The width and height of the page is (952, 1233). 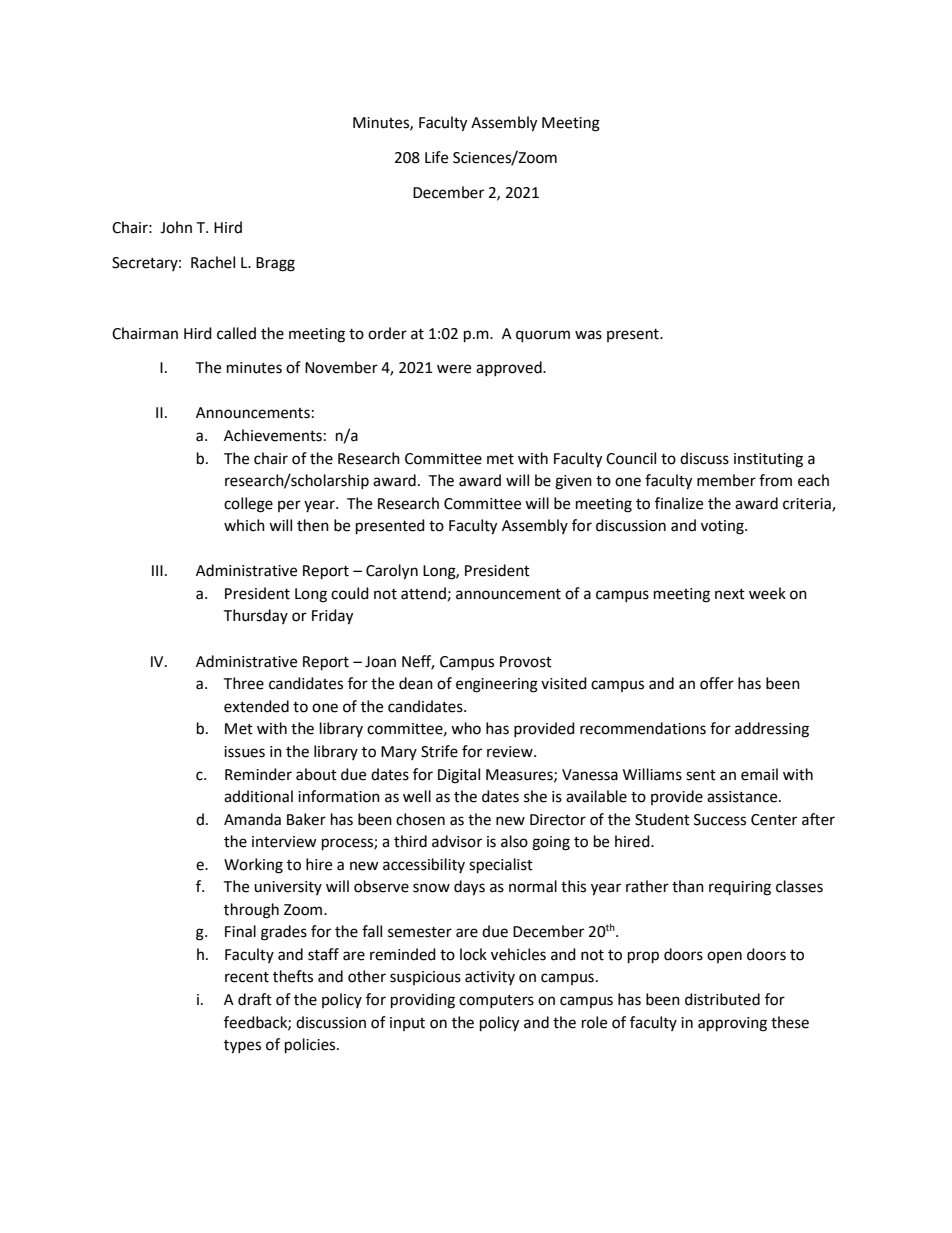 What do you see at coordinates (772, 730) in the page?
I see `addressing` at bounding box center [772, 730].
